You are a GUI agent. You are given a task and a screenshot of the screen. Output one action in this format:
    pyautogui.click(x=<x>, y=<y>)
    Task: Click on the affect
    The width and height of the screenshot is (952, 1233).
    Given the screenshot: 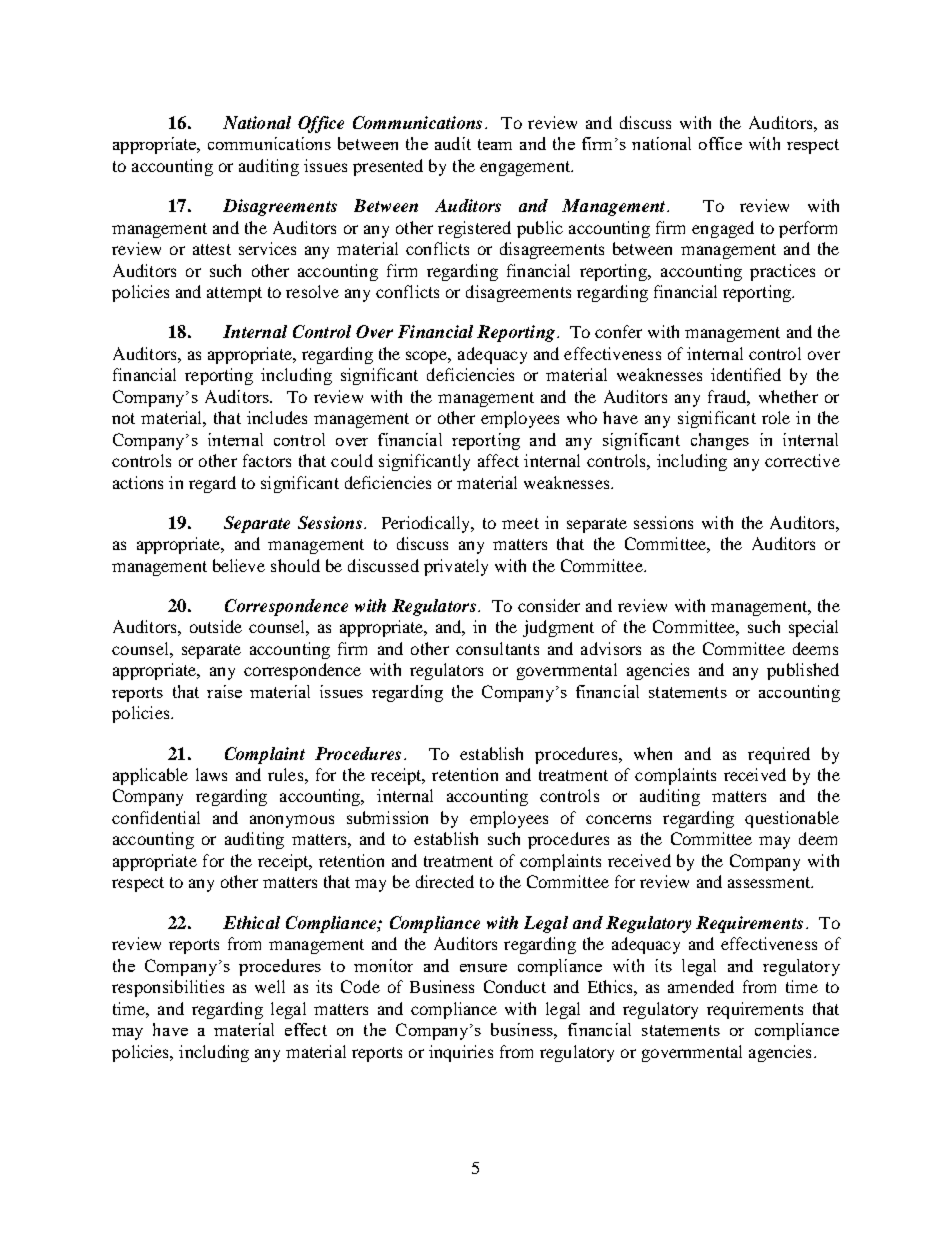 What is the action you would take?
    pyautogui.click(x=498, y=460)
